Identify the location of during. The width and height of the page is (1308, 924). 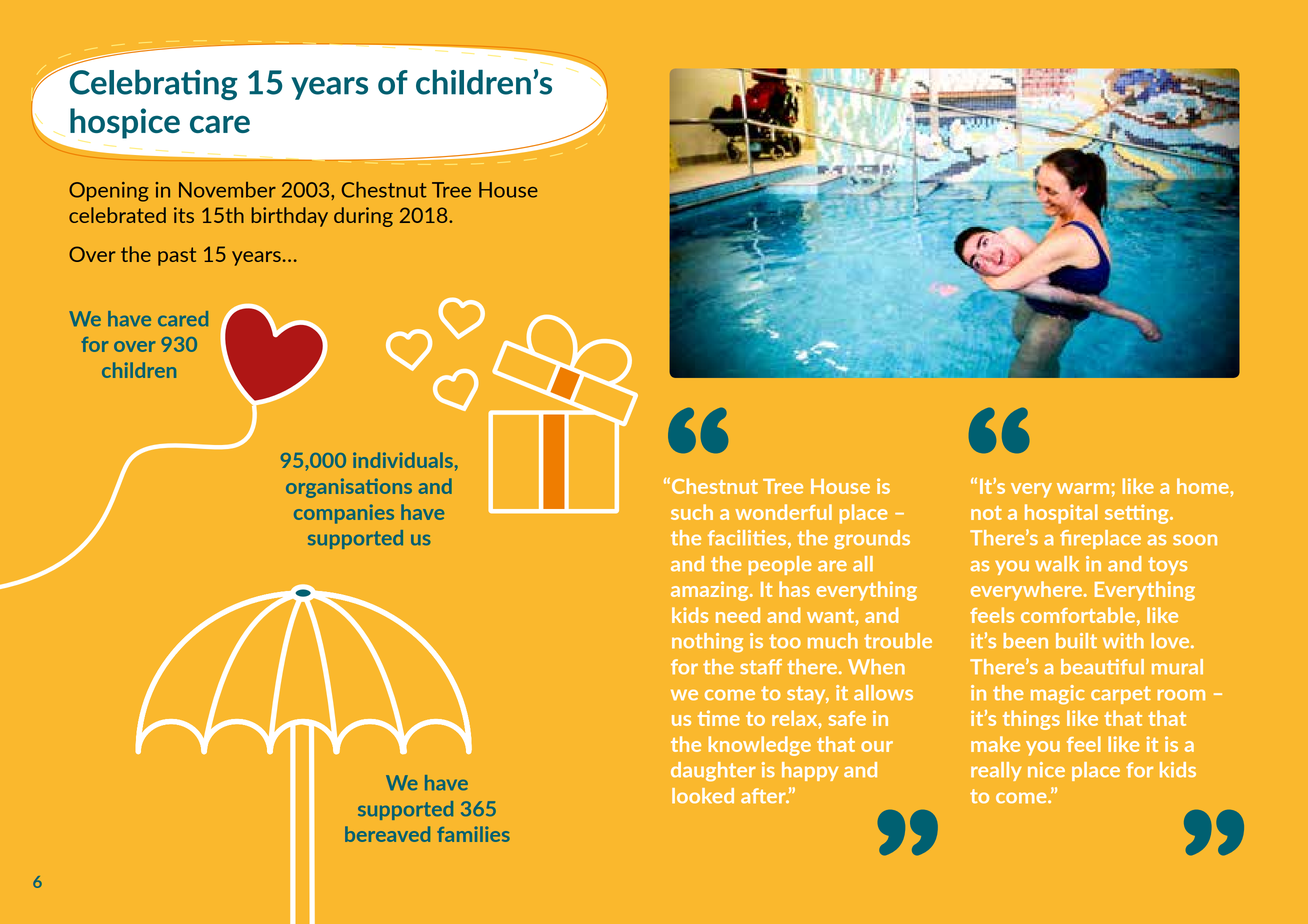
(363, 217).
